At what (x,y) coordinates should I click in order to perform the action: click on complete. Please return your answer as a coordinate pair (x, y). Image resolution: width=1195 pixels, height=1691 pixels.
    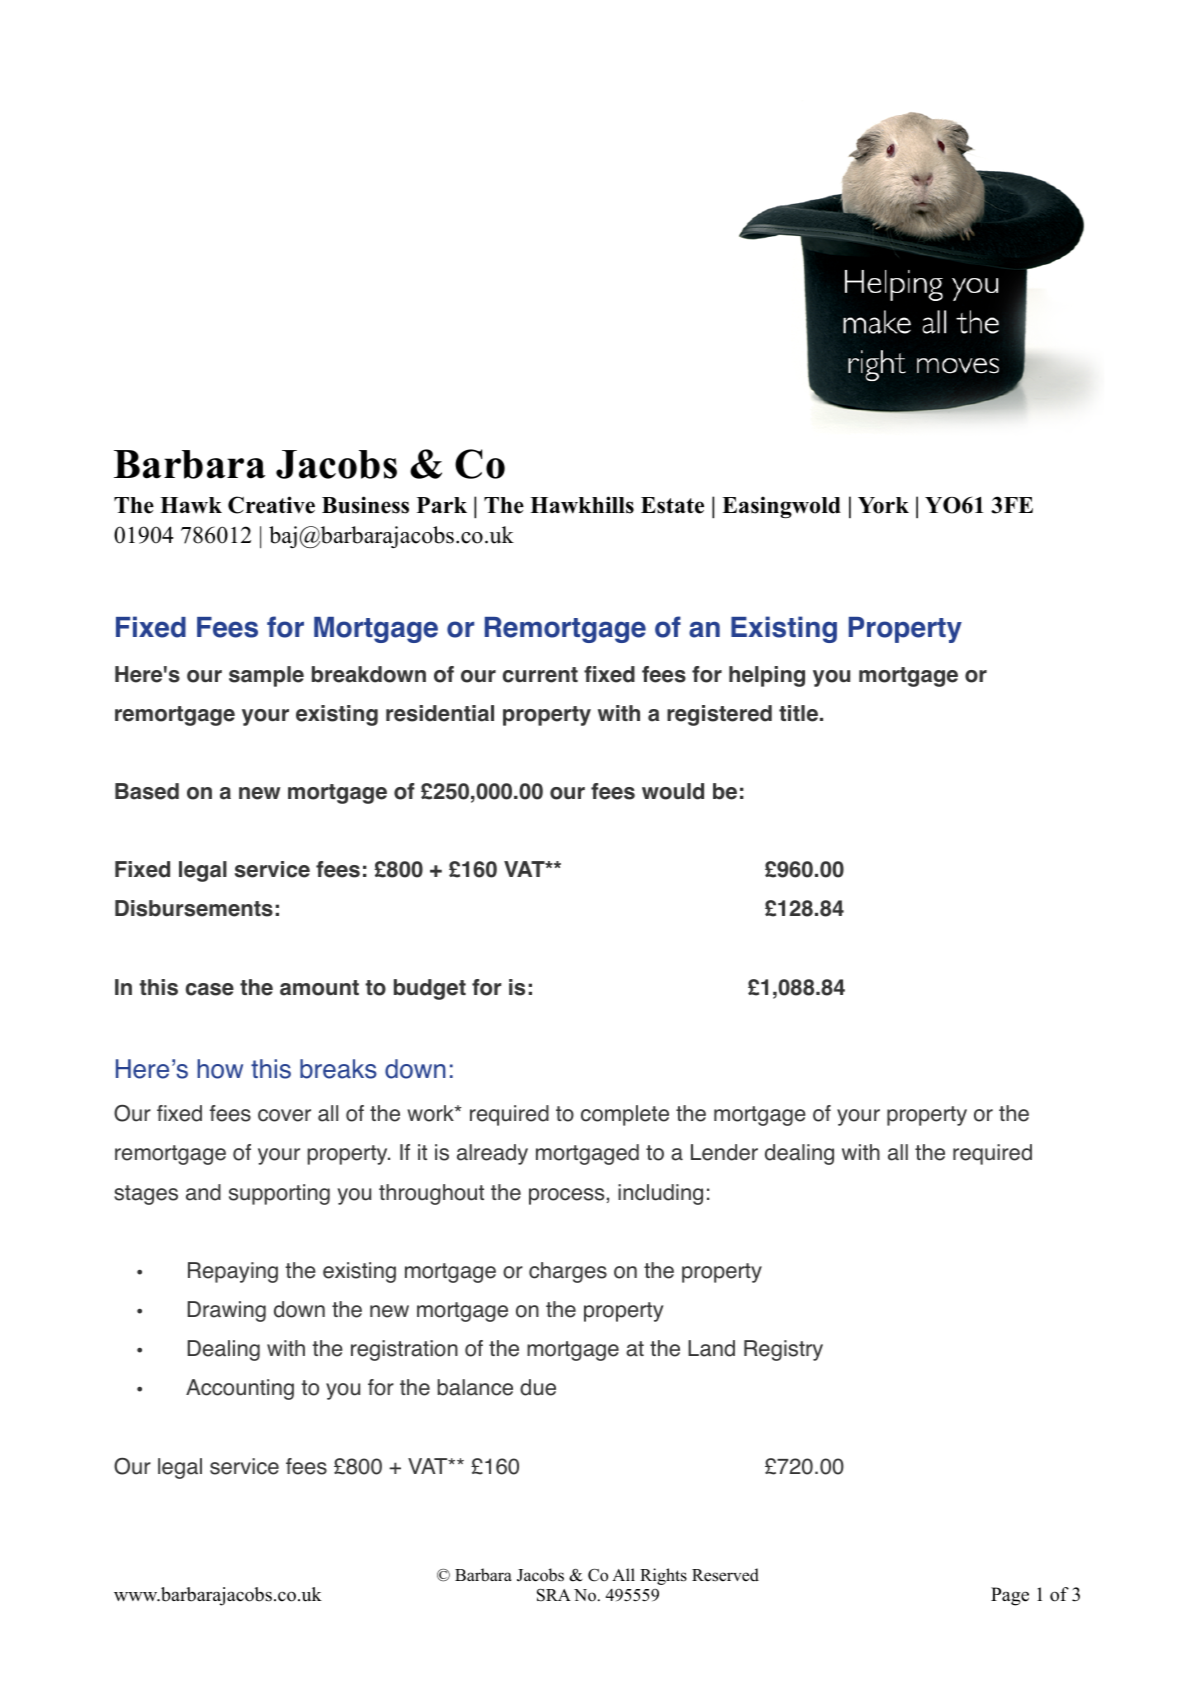
    Looking at the image, I should click on (625, 1115).
